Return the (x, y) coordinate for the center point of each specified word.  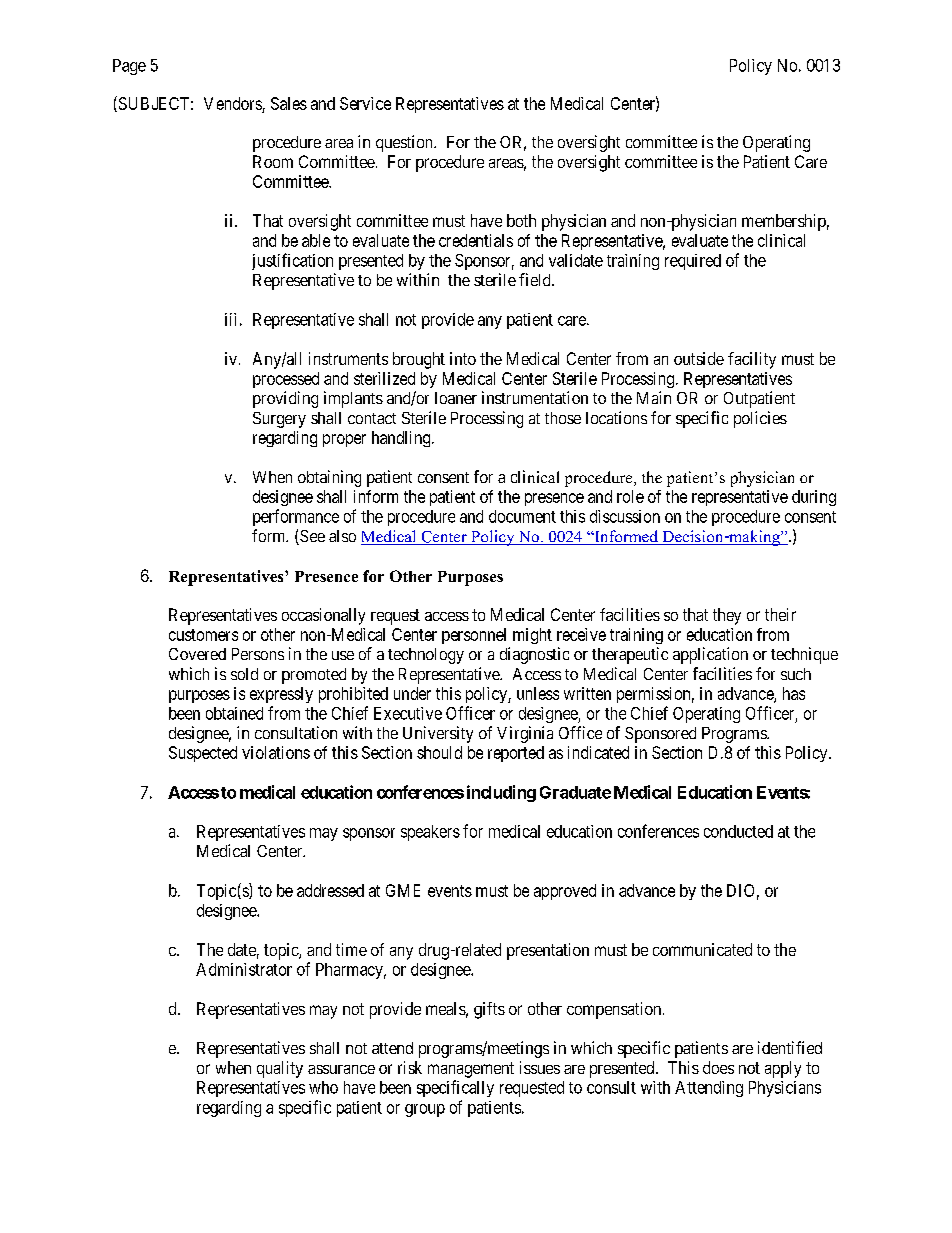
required (693, 262)
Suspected (203, 754)
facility (752, 360)
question (405, 143)
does (718, 1067)
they (727, 616)
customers (203, 635)
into (463, 358)
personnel (474, 636)
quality (280, 1069)
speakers (430, 833)
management (471, 1070)
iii (230, 319)
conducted (738, 831)
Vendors (233, 103)
